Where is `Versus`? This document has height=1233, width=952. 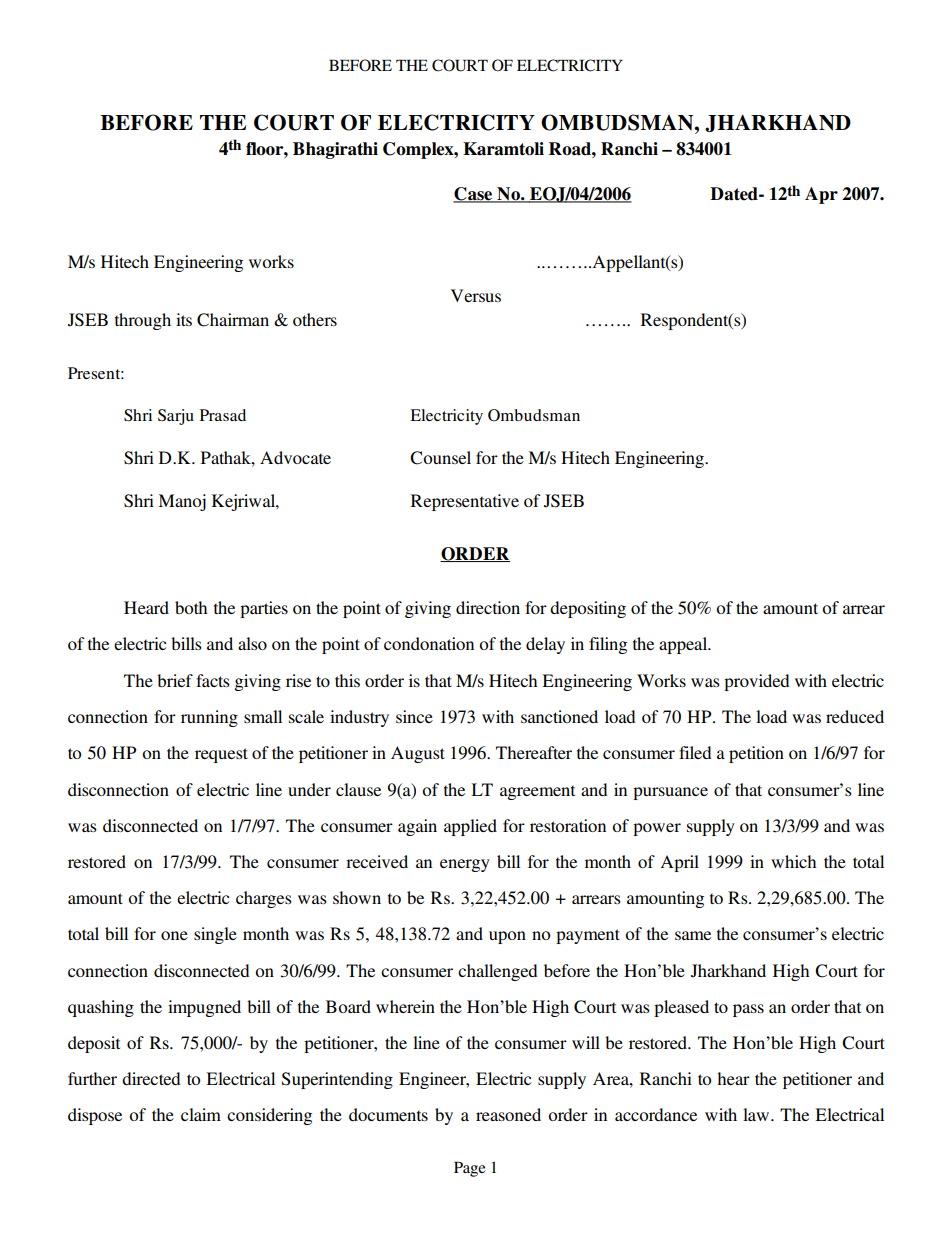
Versus is located at coordinates (476, 295).
